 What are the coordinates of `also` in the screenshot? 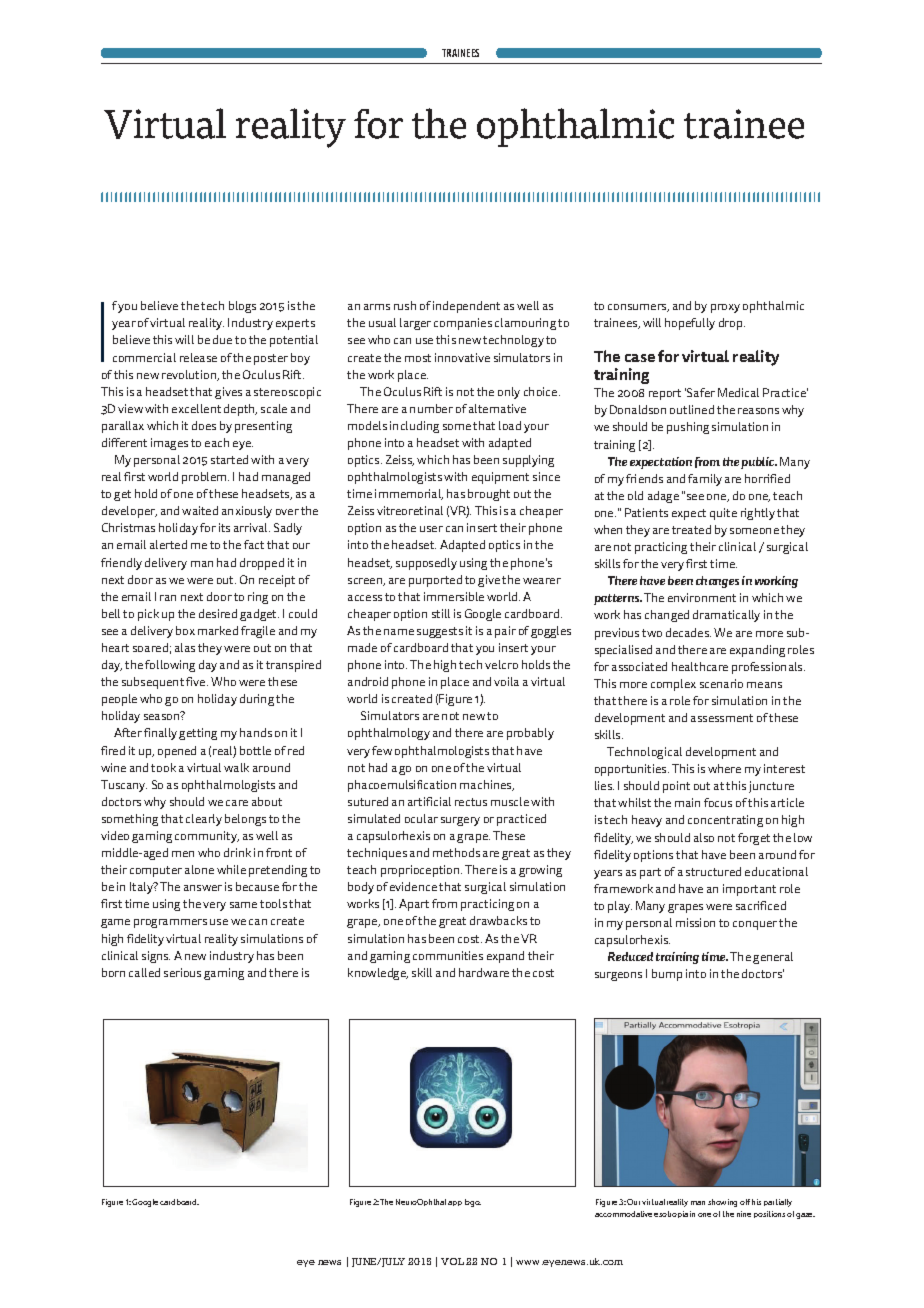 It's located at (704, 837).
